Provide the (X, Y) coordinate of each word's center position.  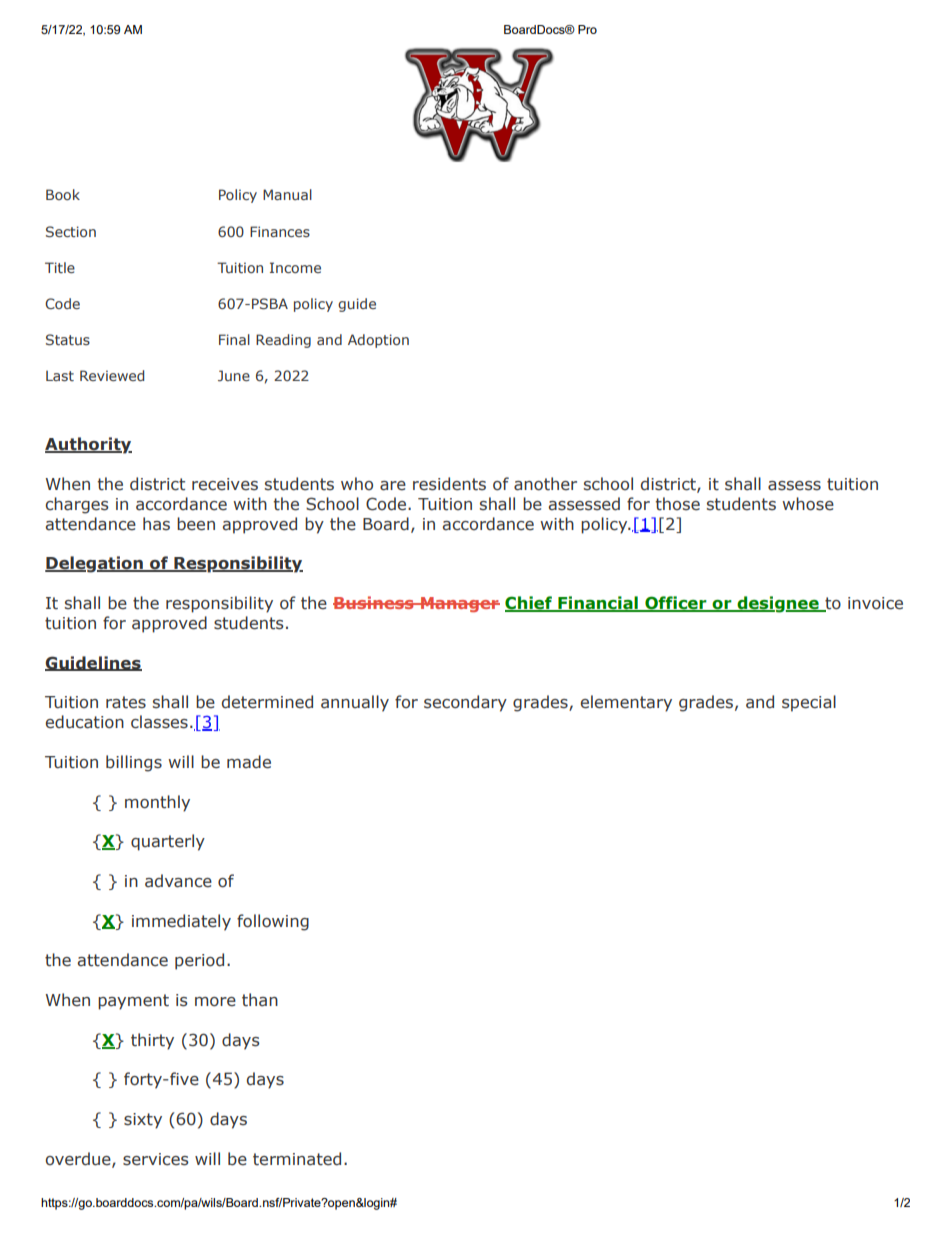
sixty (143, 1121)
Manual (287, 194)
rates (126, 702)
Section (71, 231)
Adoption (378, 341)
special (809, 703)
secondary (465, 703)
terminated (297, 1159)
